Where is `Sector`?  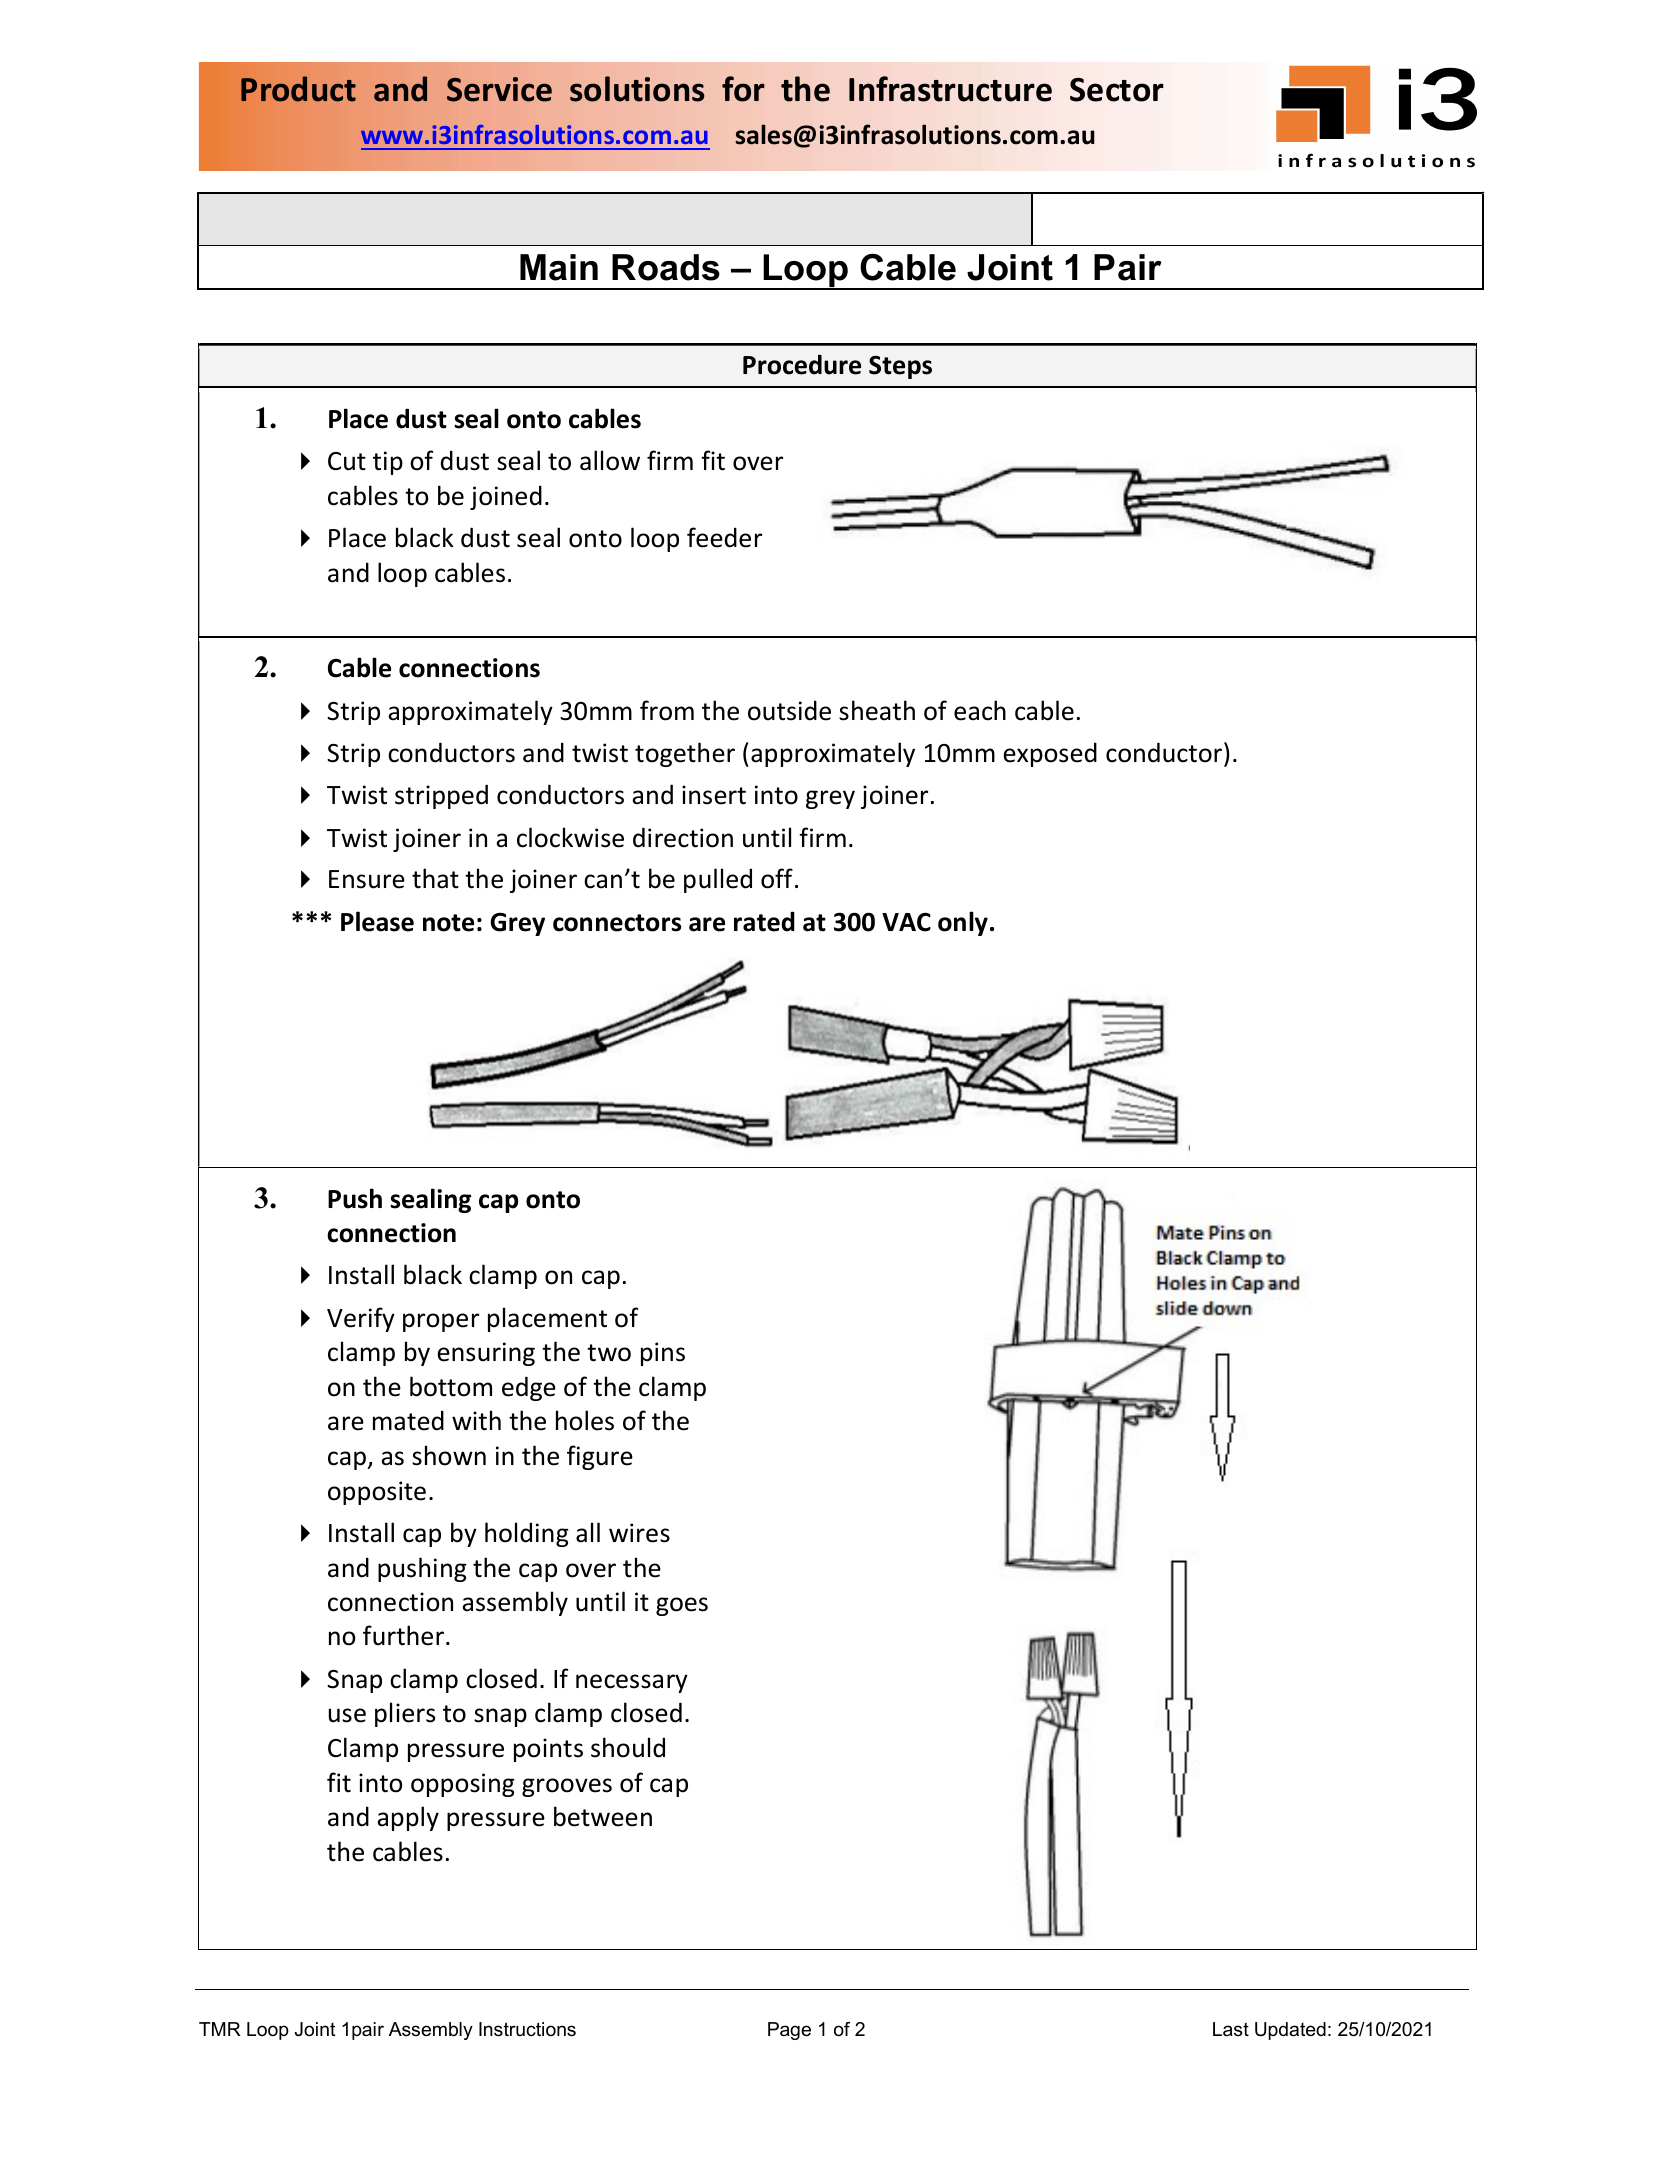 Sector is located at coordinates (1117, 90).
